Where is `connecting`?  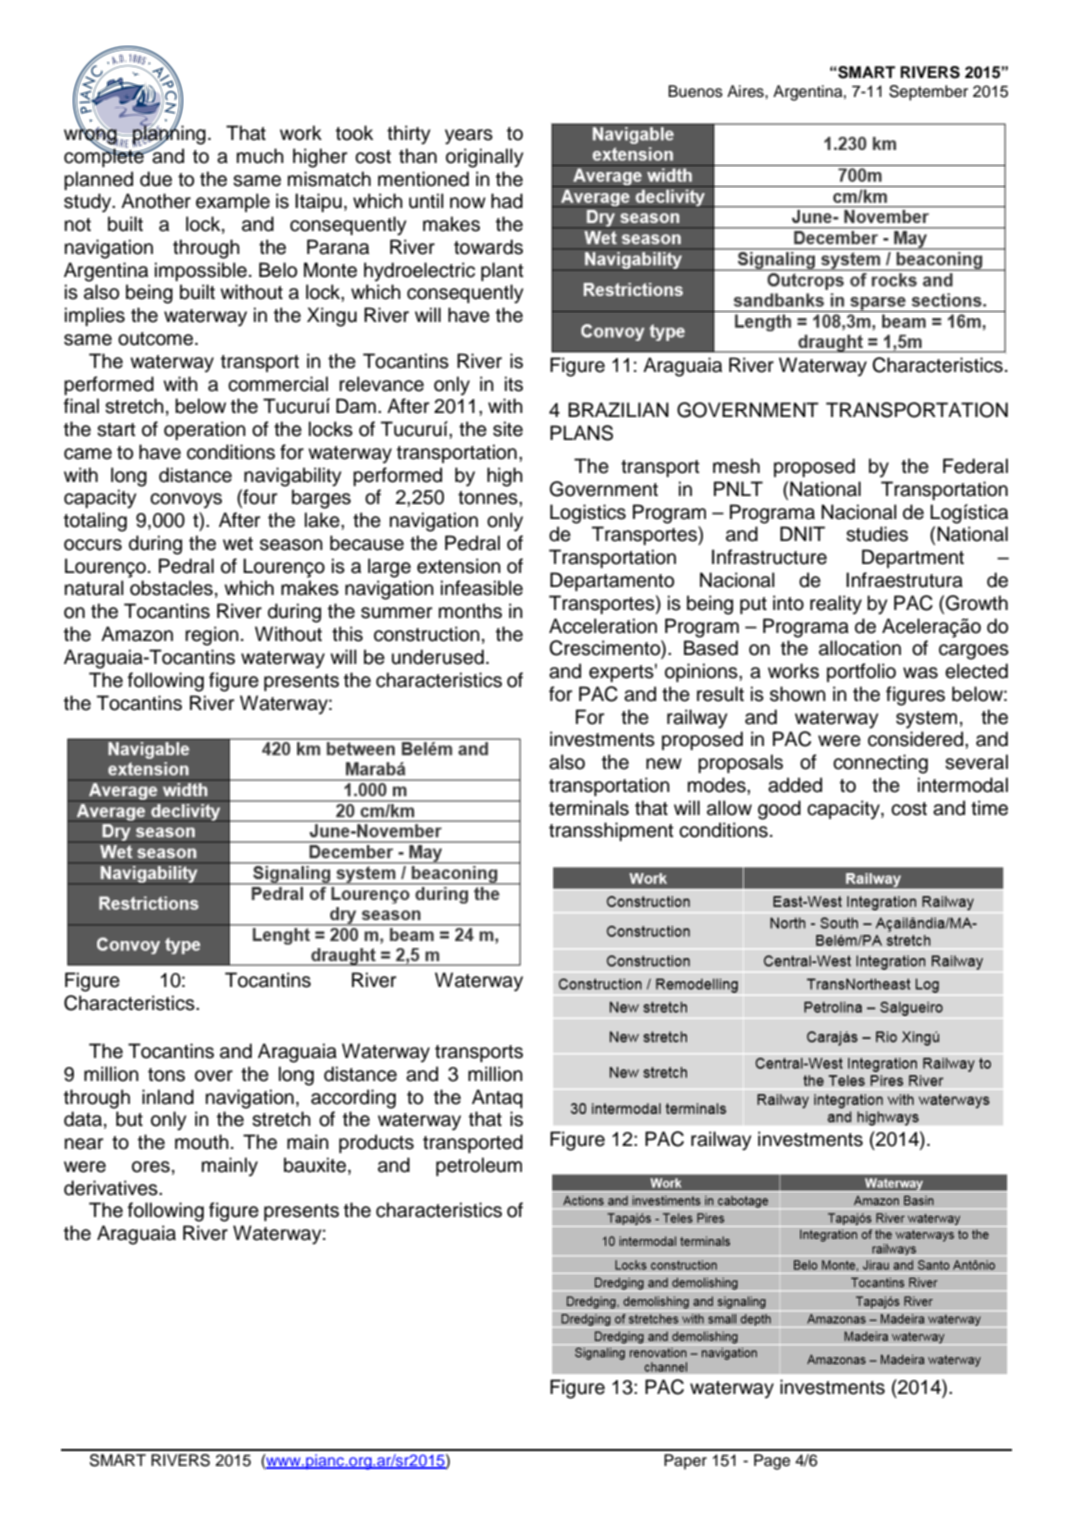
connecting is located at coordinates (880, 764).
